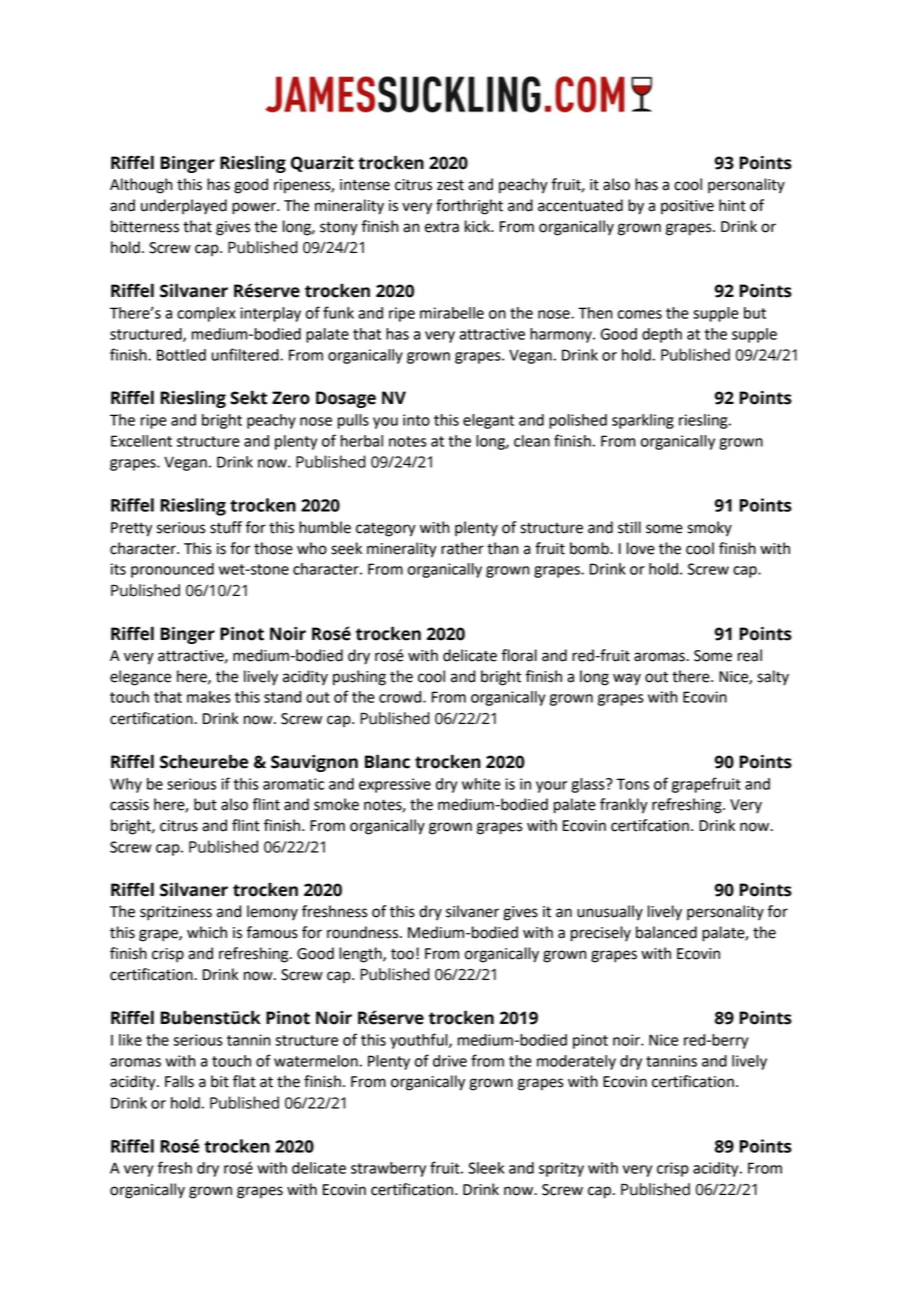 Image resolution: width=924 pixels, height=1308 pixels. Describe the element at coordinates (666, 932) in the screenshot. I see `balanced` at that location.
